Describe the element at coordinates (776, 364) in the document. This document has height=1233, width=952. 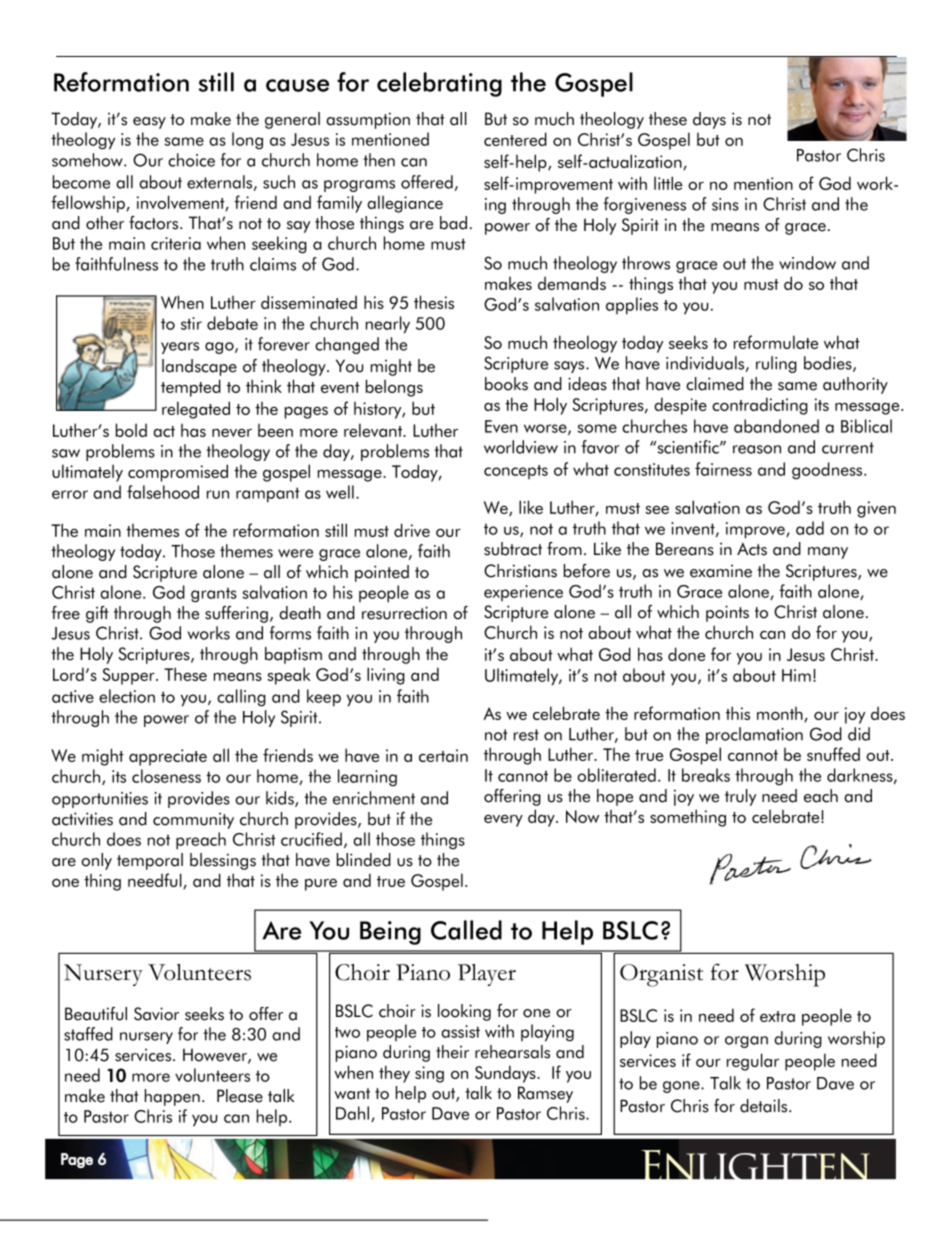
I see `ruling` at that location.
